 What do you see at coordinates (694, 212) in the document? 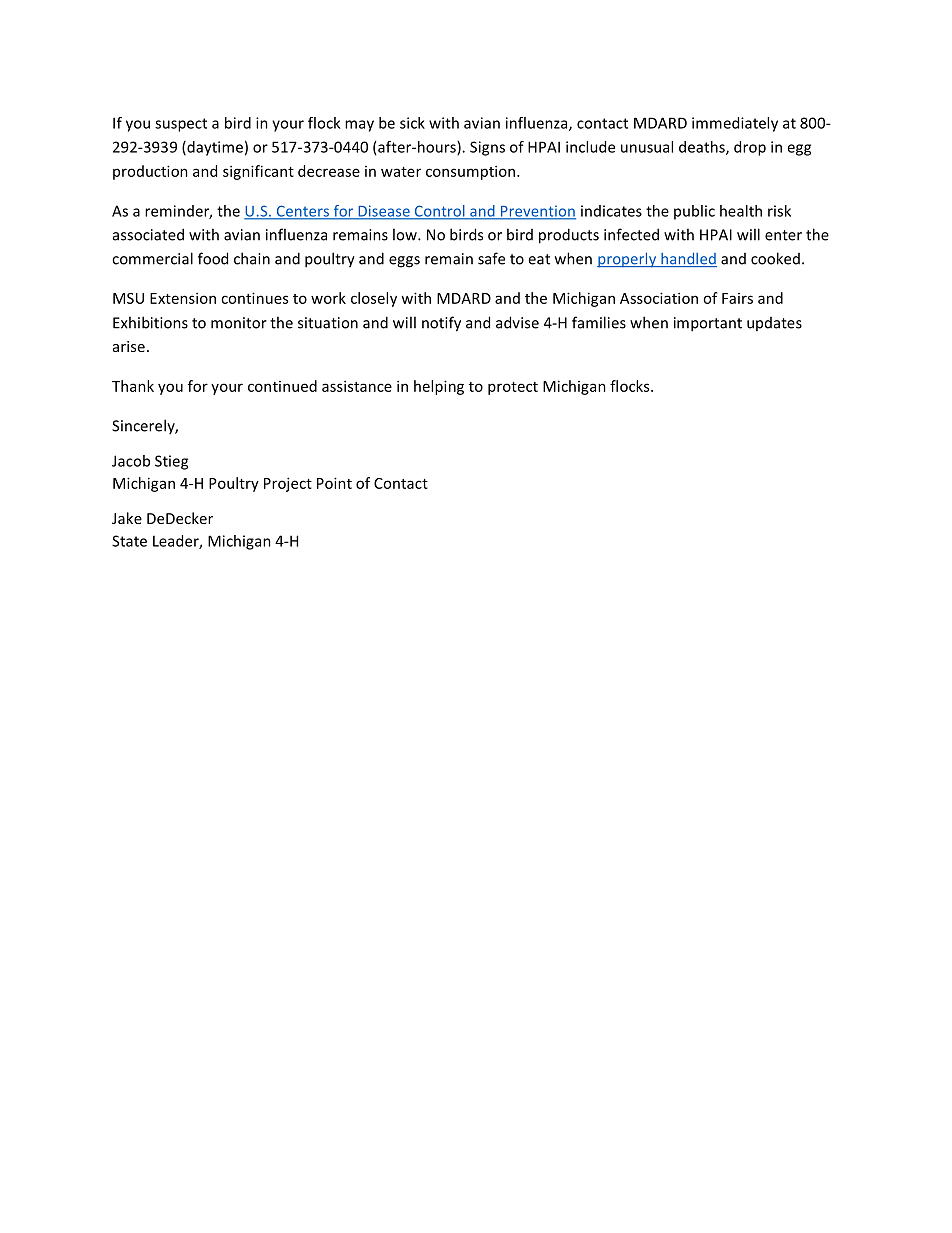
I see `public` at bounding box center [694, 212].
